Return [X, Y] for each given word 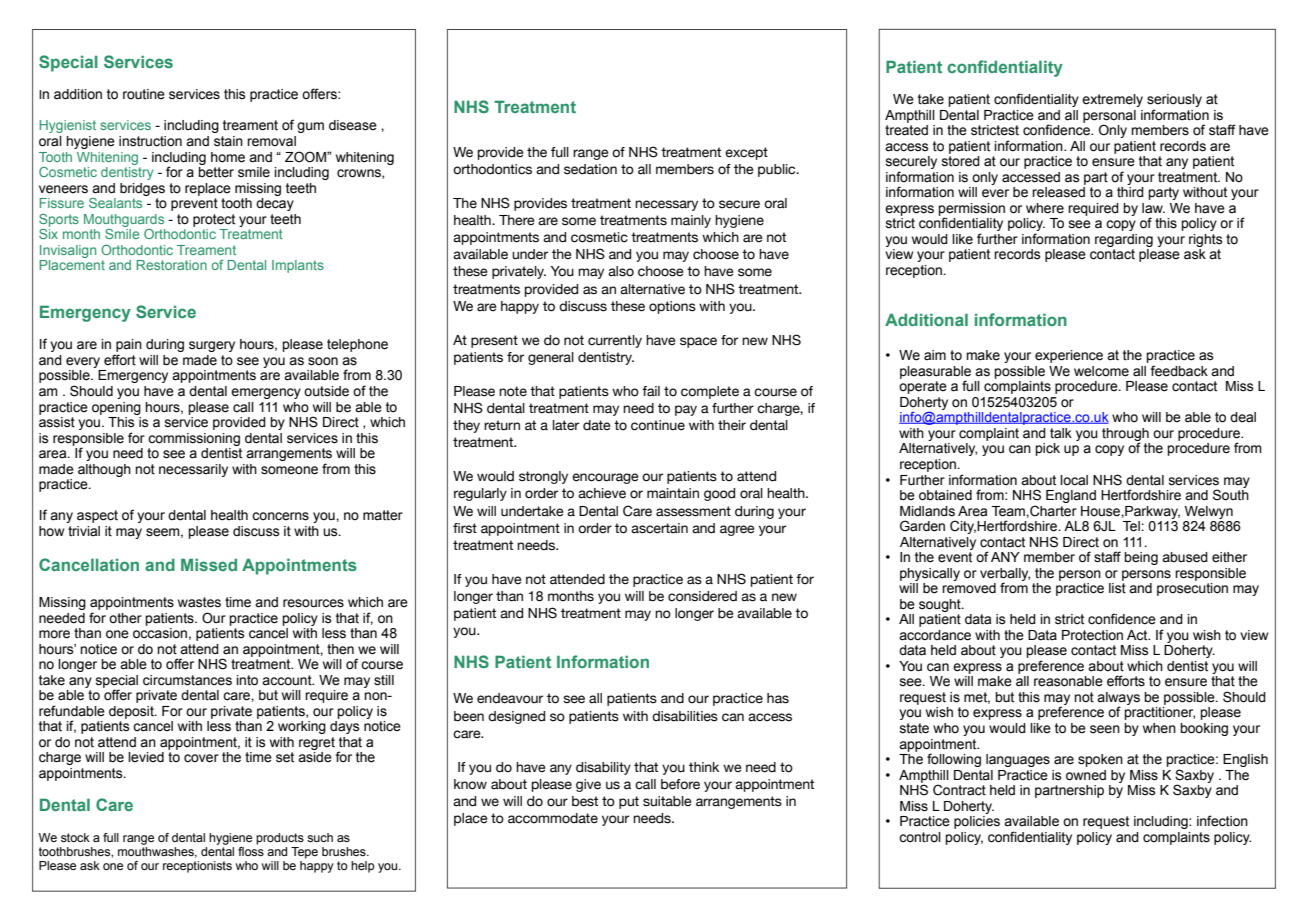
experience [1069, 356]
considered [702, 596]
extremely [1112, 100]
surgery [212, 346]
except [746, 153]
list [1117, 588]
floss [251, 850]
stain [228, 141]
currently [615, 341]
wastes [199, 602]
